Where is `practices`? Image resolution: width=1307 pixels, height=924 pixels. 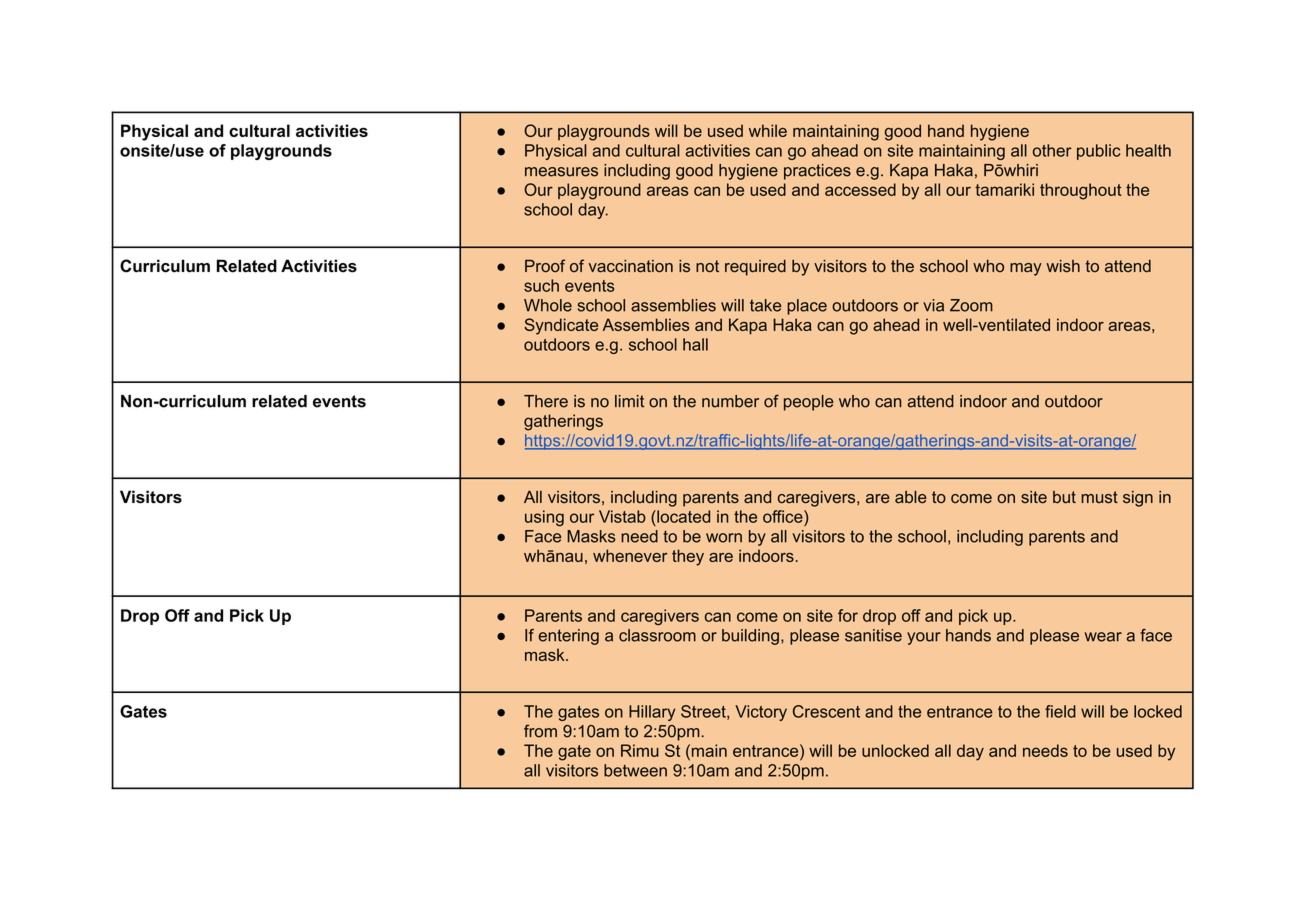
practices is located at coordinates (817, 172).
